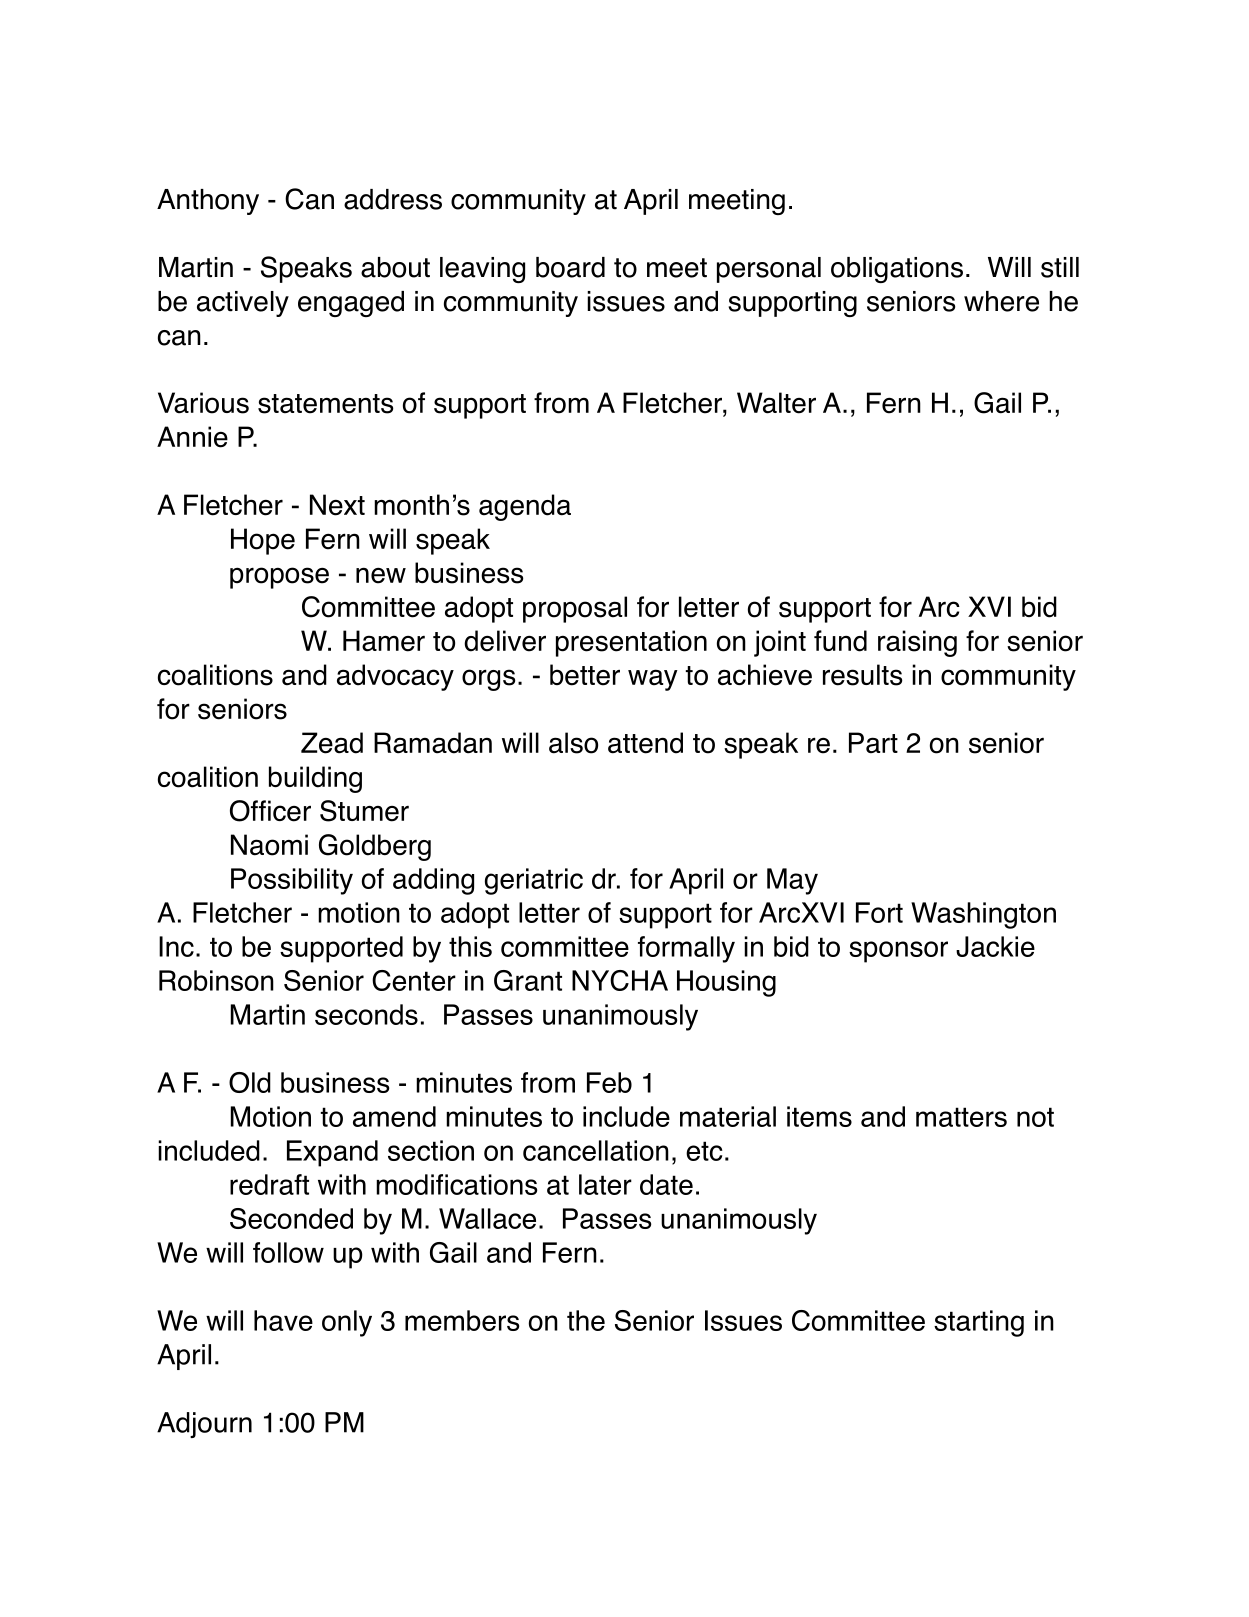 Image resolution: width=1249 pixels, height=1617 pixels. I want to click on presentation, so click(631, 643).
